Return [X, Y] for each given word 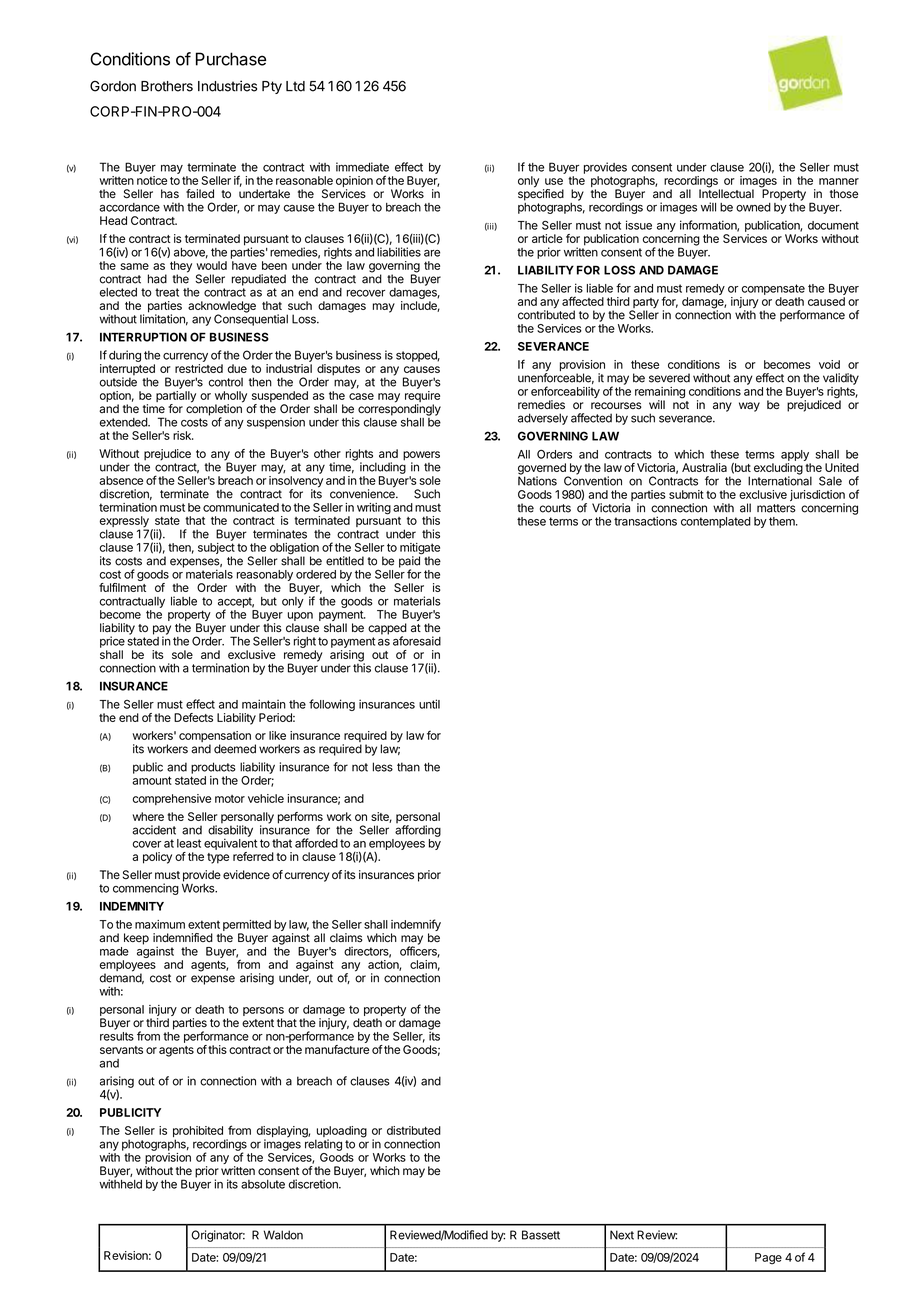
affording [418, 831]
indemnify [416, 926]
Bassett [541, 1235]
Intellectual [726, 192]
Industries [227, 86]
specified [541, 194]
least [189, 843]
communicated [241, 507]
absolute [263, 1184]
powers [421, 457]
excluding [778, 470]
